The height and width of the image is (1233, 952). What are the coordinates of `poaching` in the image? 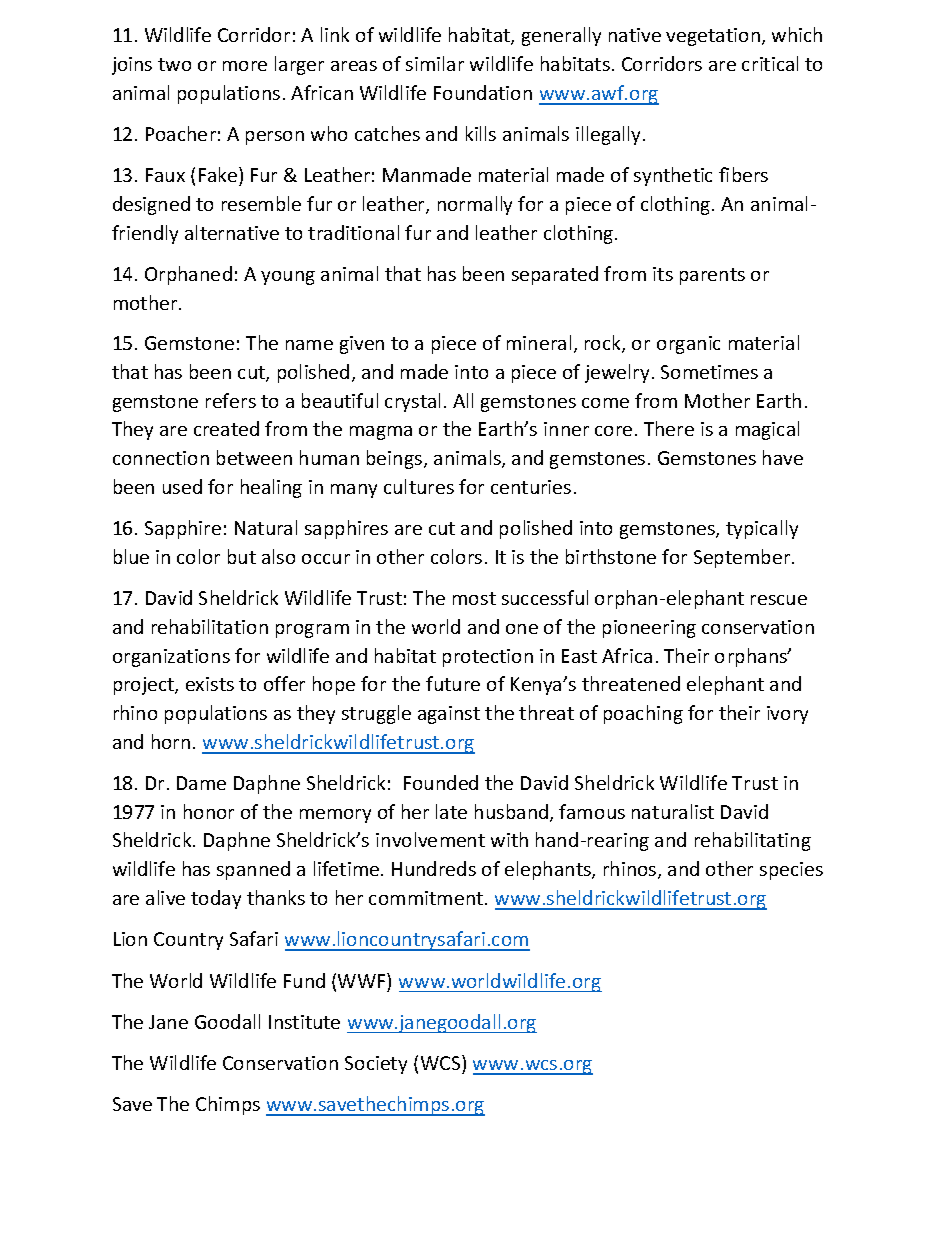 It's located at (643, 714).
